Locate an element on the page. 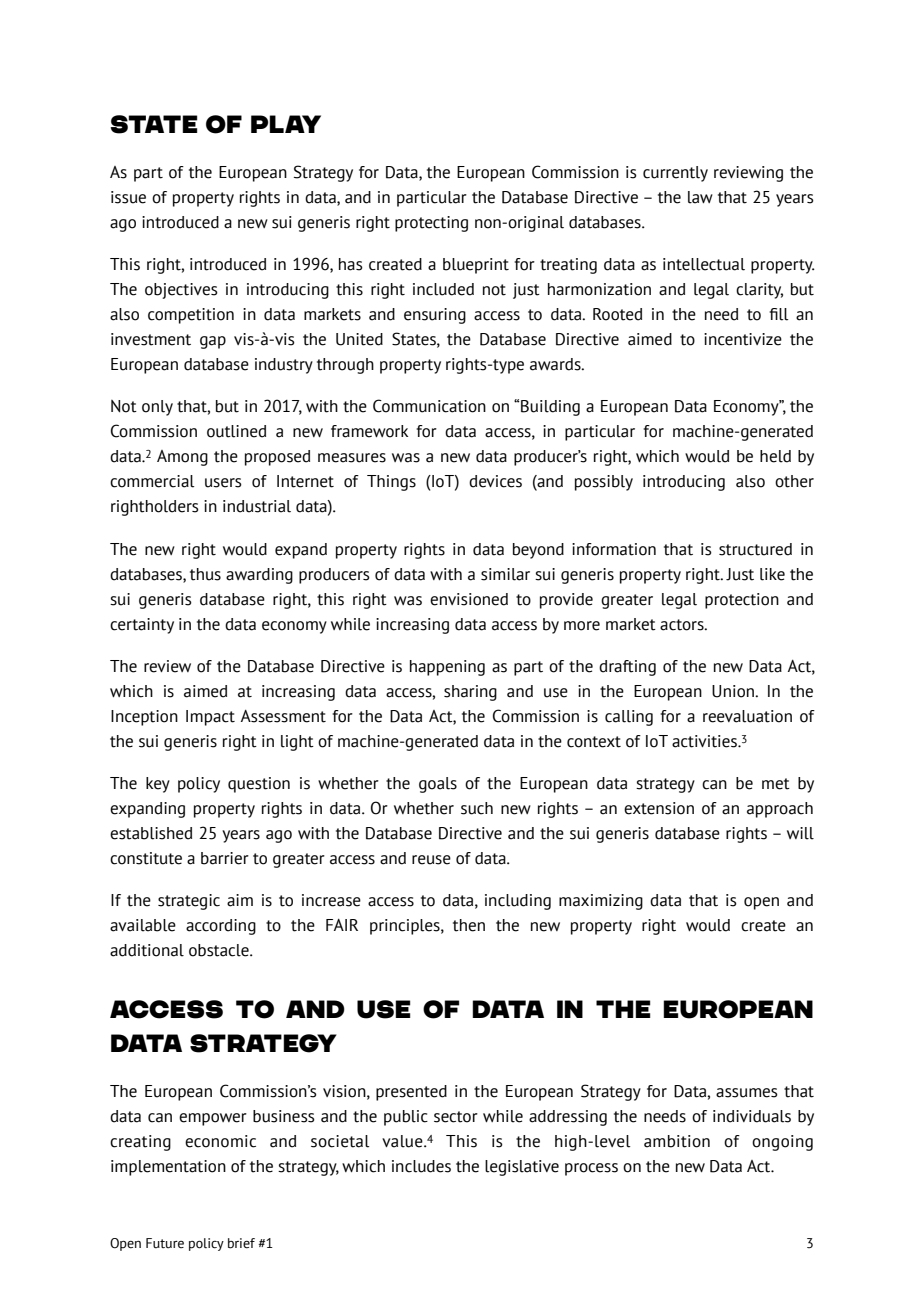  sharing is located at coordinates (470, 693).
